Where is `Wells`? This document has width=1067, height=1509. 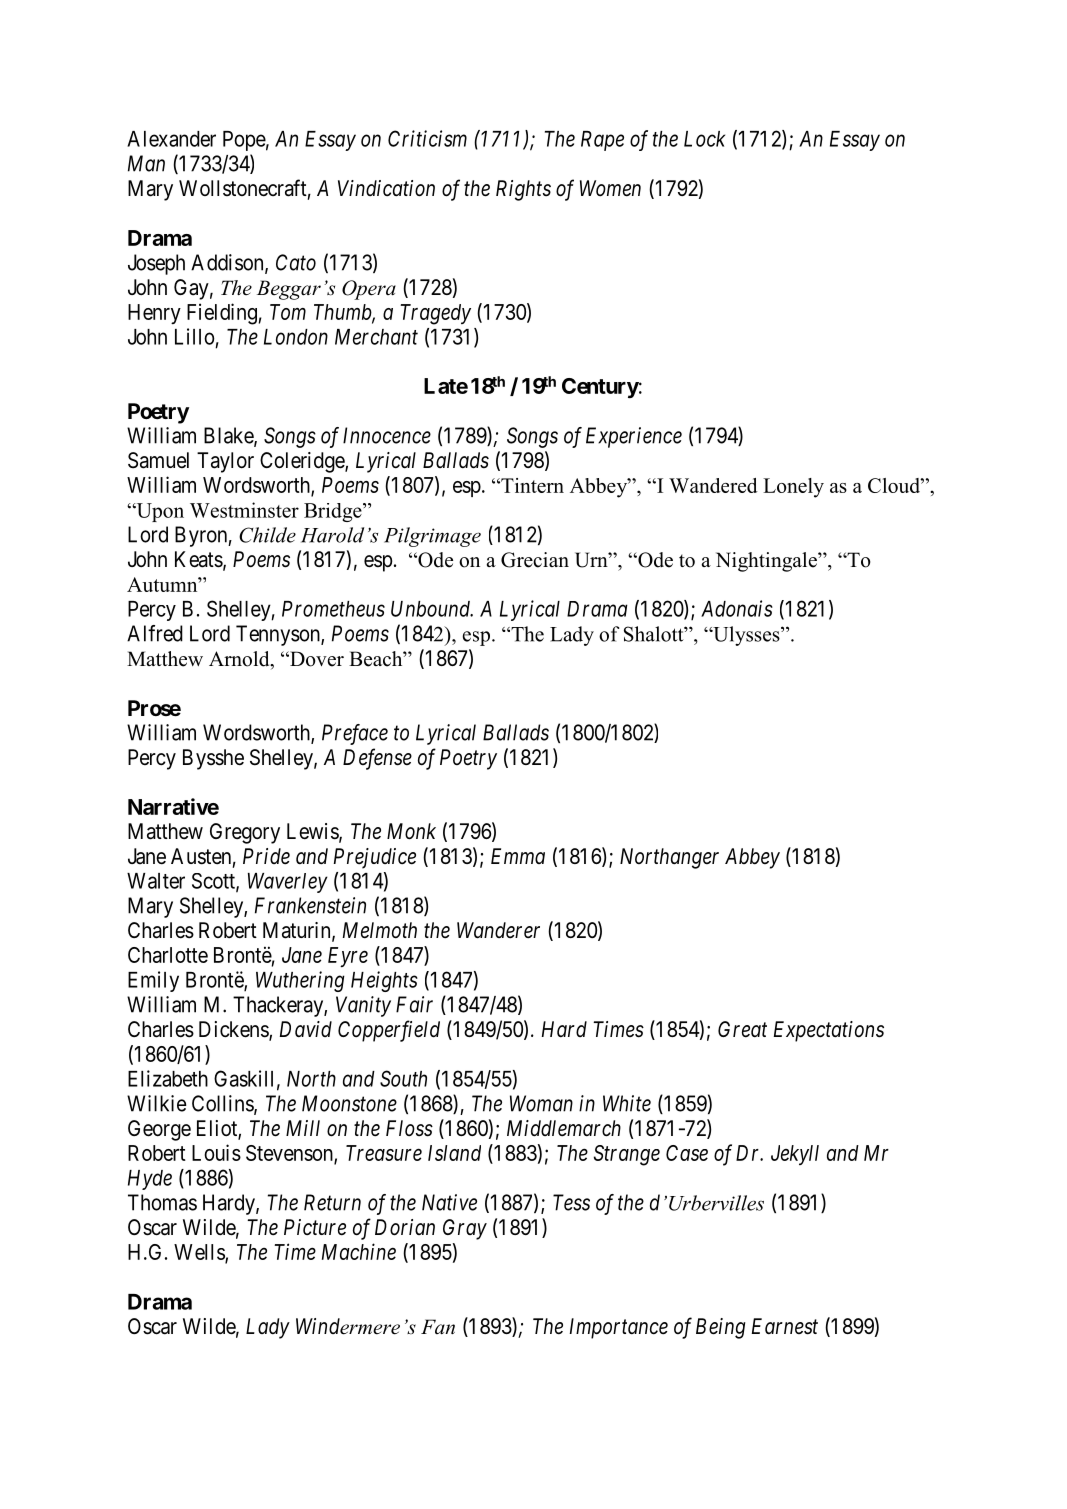
Wells is located at coordinates (200, 1253).
